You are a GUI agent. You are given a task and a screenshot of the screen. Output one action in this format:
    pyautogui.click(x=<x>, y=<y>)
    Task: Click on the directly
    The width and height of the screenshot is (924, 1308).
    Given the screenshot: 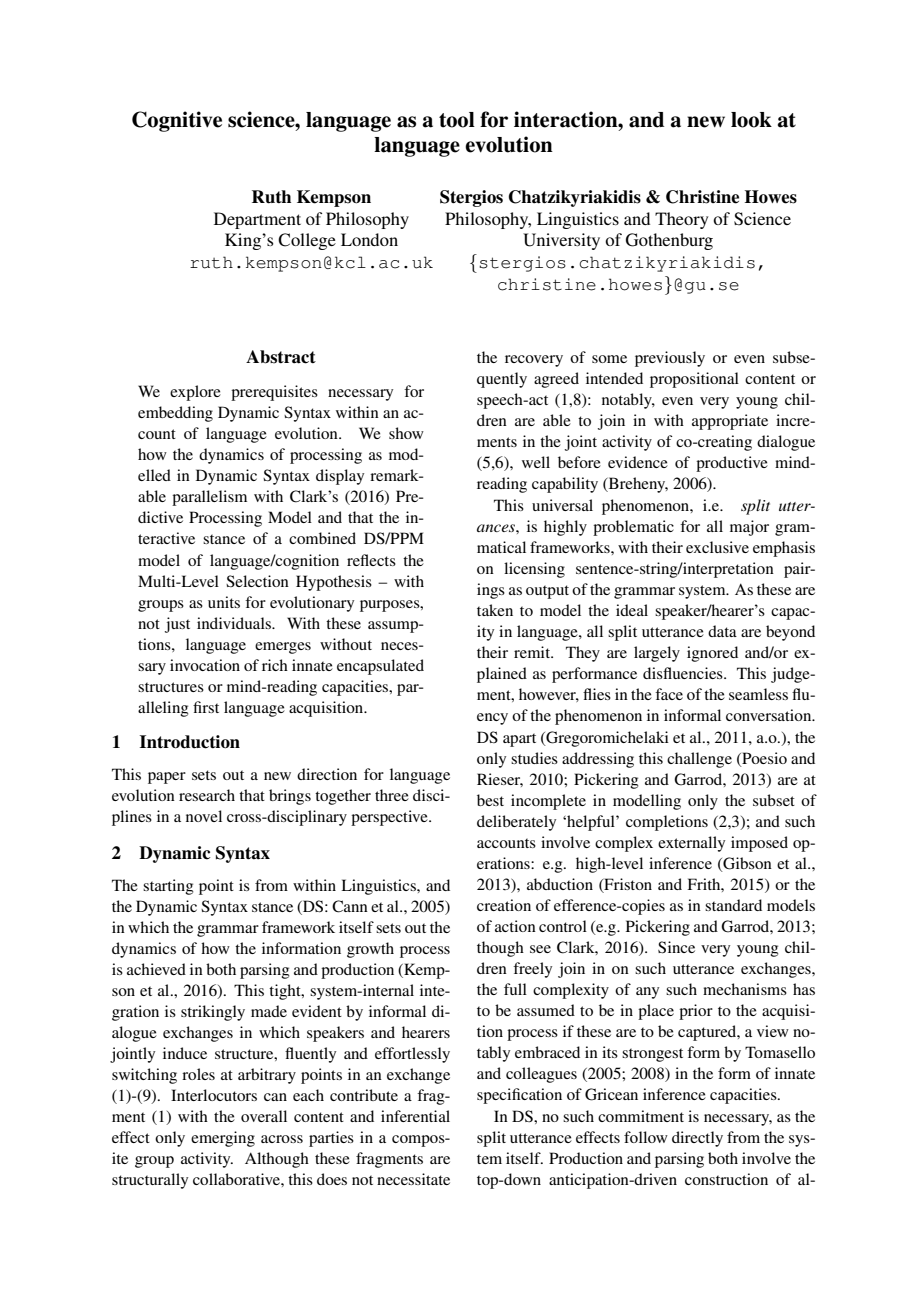 What is the action you would take?
    pyautogui.click(x=697, y=1139)
